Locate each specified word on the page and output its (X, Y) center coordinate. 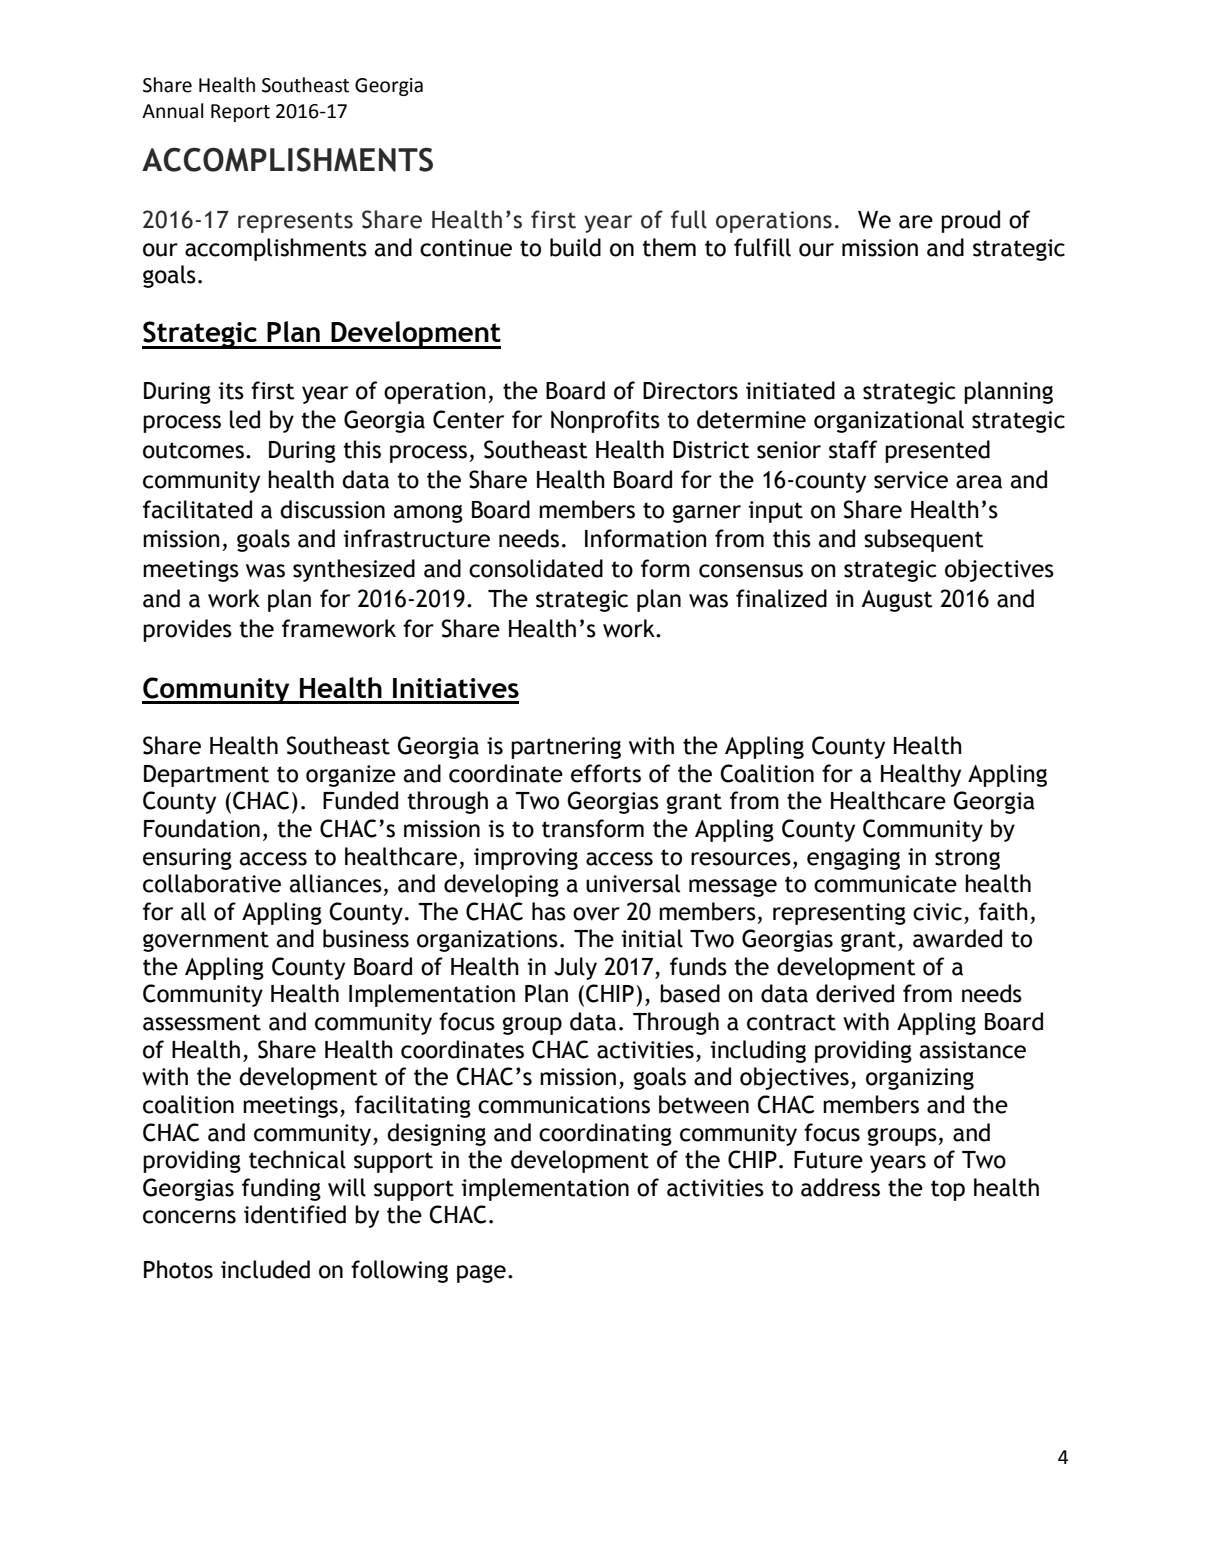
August (897, 601)
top (948, 1190)
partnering (566, 748)
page (481, 1274)
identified (295, 1214)
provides (187, 630)
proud (970, 221)
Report (240, 113)
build (575, 247)
